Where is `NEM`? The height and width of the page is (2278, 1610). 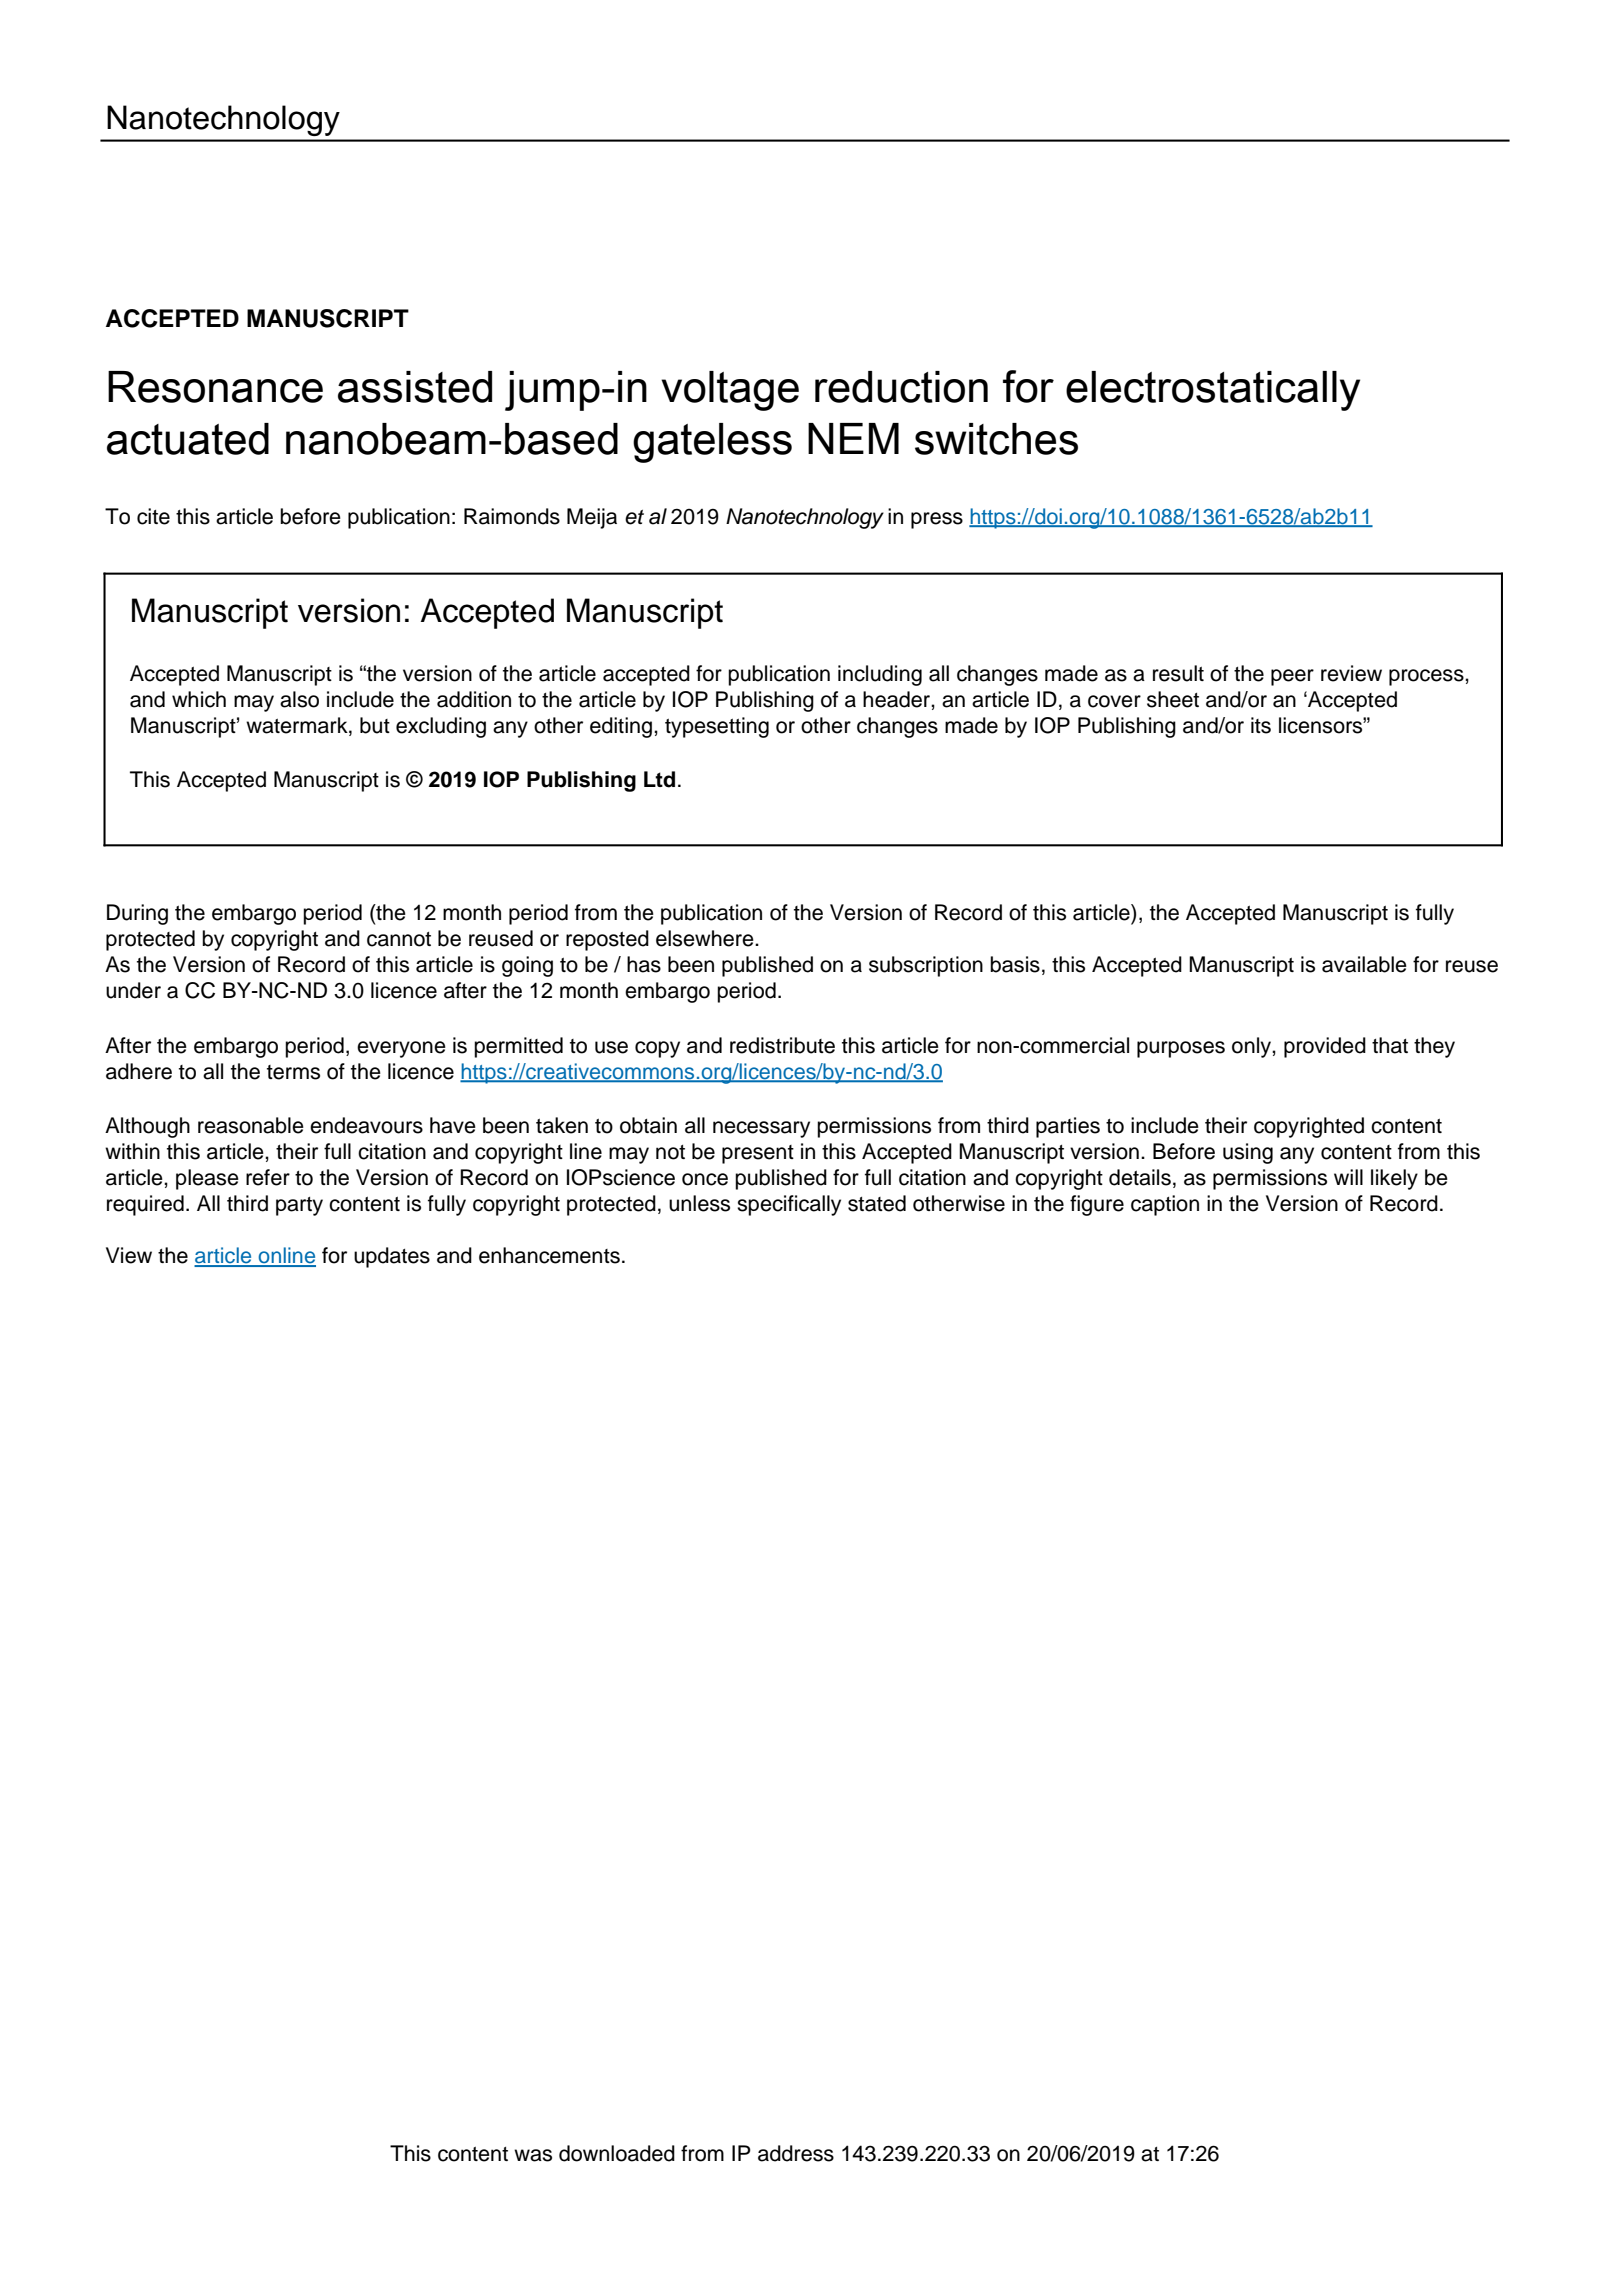
NEM is located at coordinates (853, 438).
